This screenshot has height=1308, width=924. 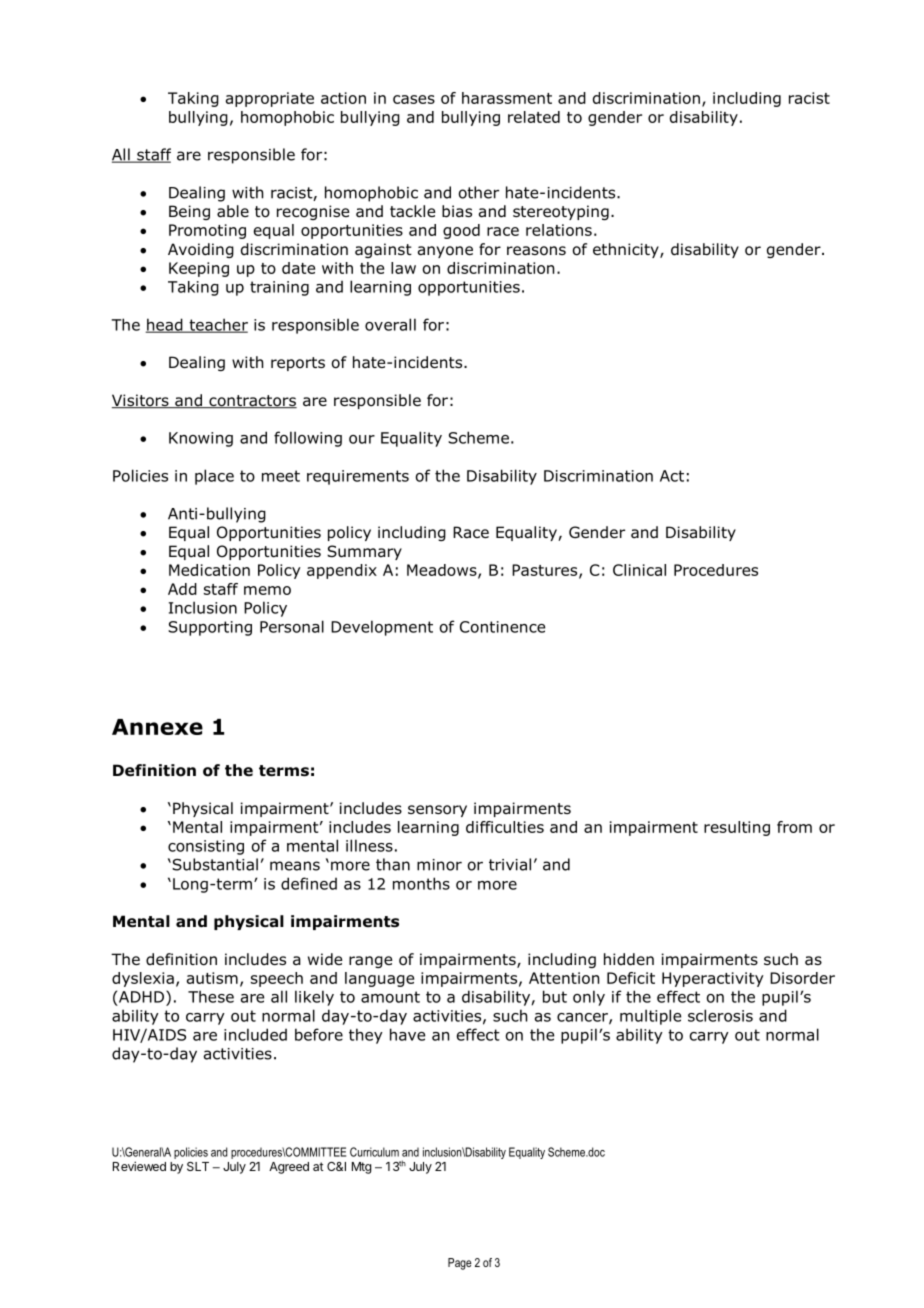 I want to click on Page, so click(x=460, y=1264).
